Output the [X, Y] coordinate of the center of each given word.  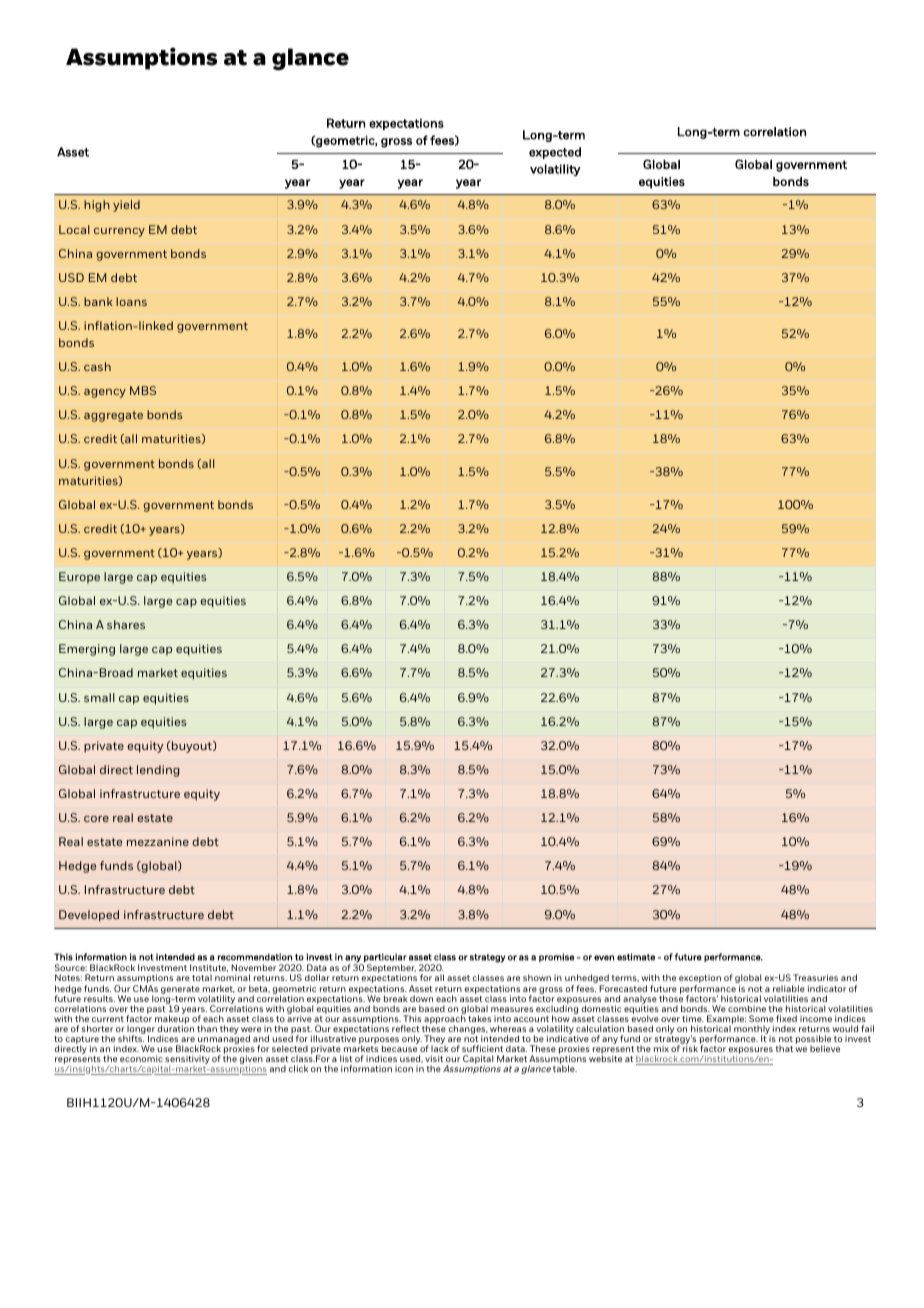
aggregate [113, 416]
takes [479, 1018]
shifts [131, 1037]
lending [158, 771]
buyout [192, 747]
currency [119, 232]
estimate [636, 957]
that [784, 1048]
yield [126, 206]
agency [105, 393]
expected [555, 153]
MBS [143, 390]
